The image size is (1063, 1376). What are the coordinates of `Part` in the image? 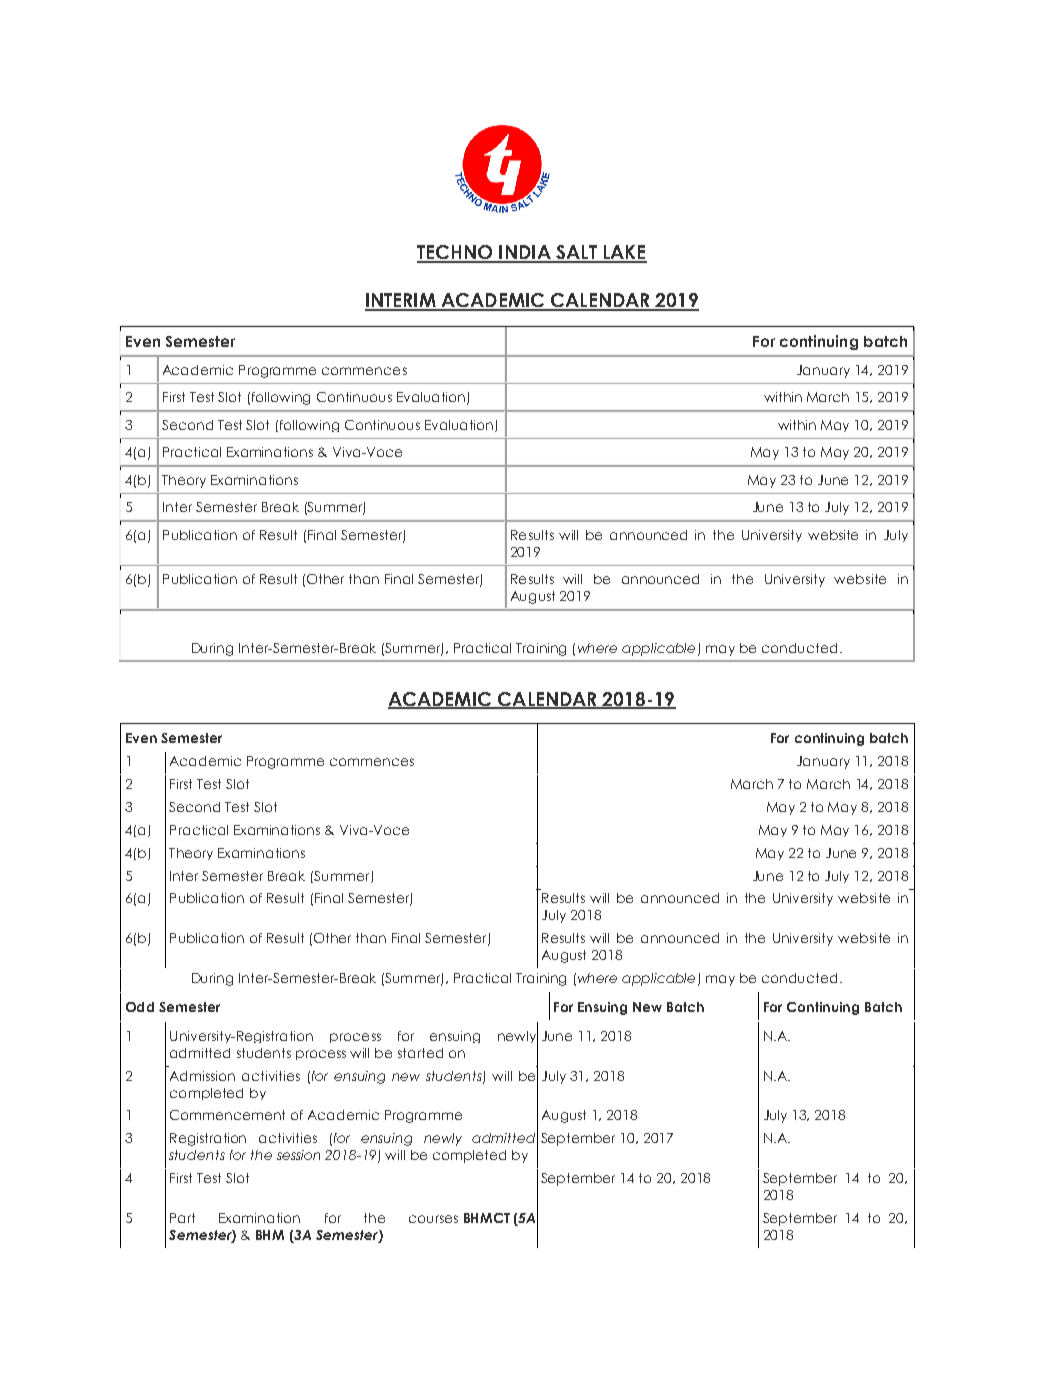 It's located at (182, 1218).
